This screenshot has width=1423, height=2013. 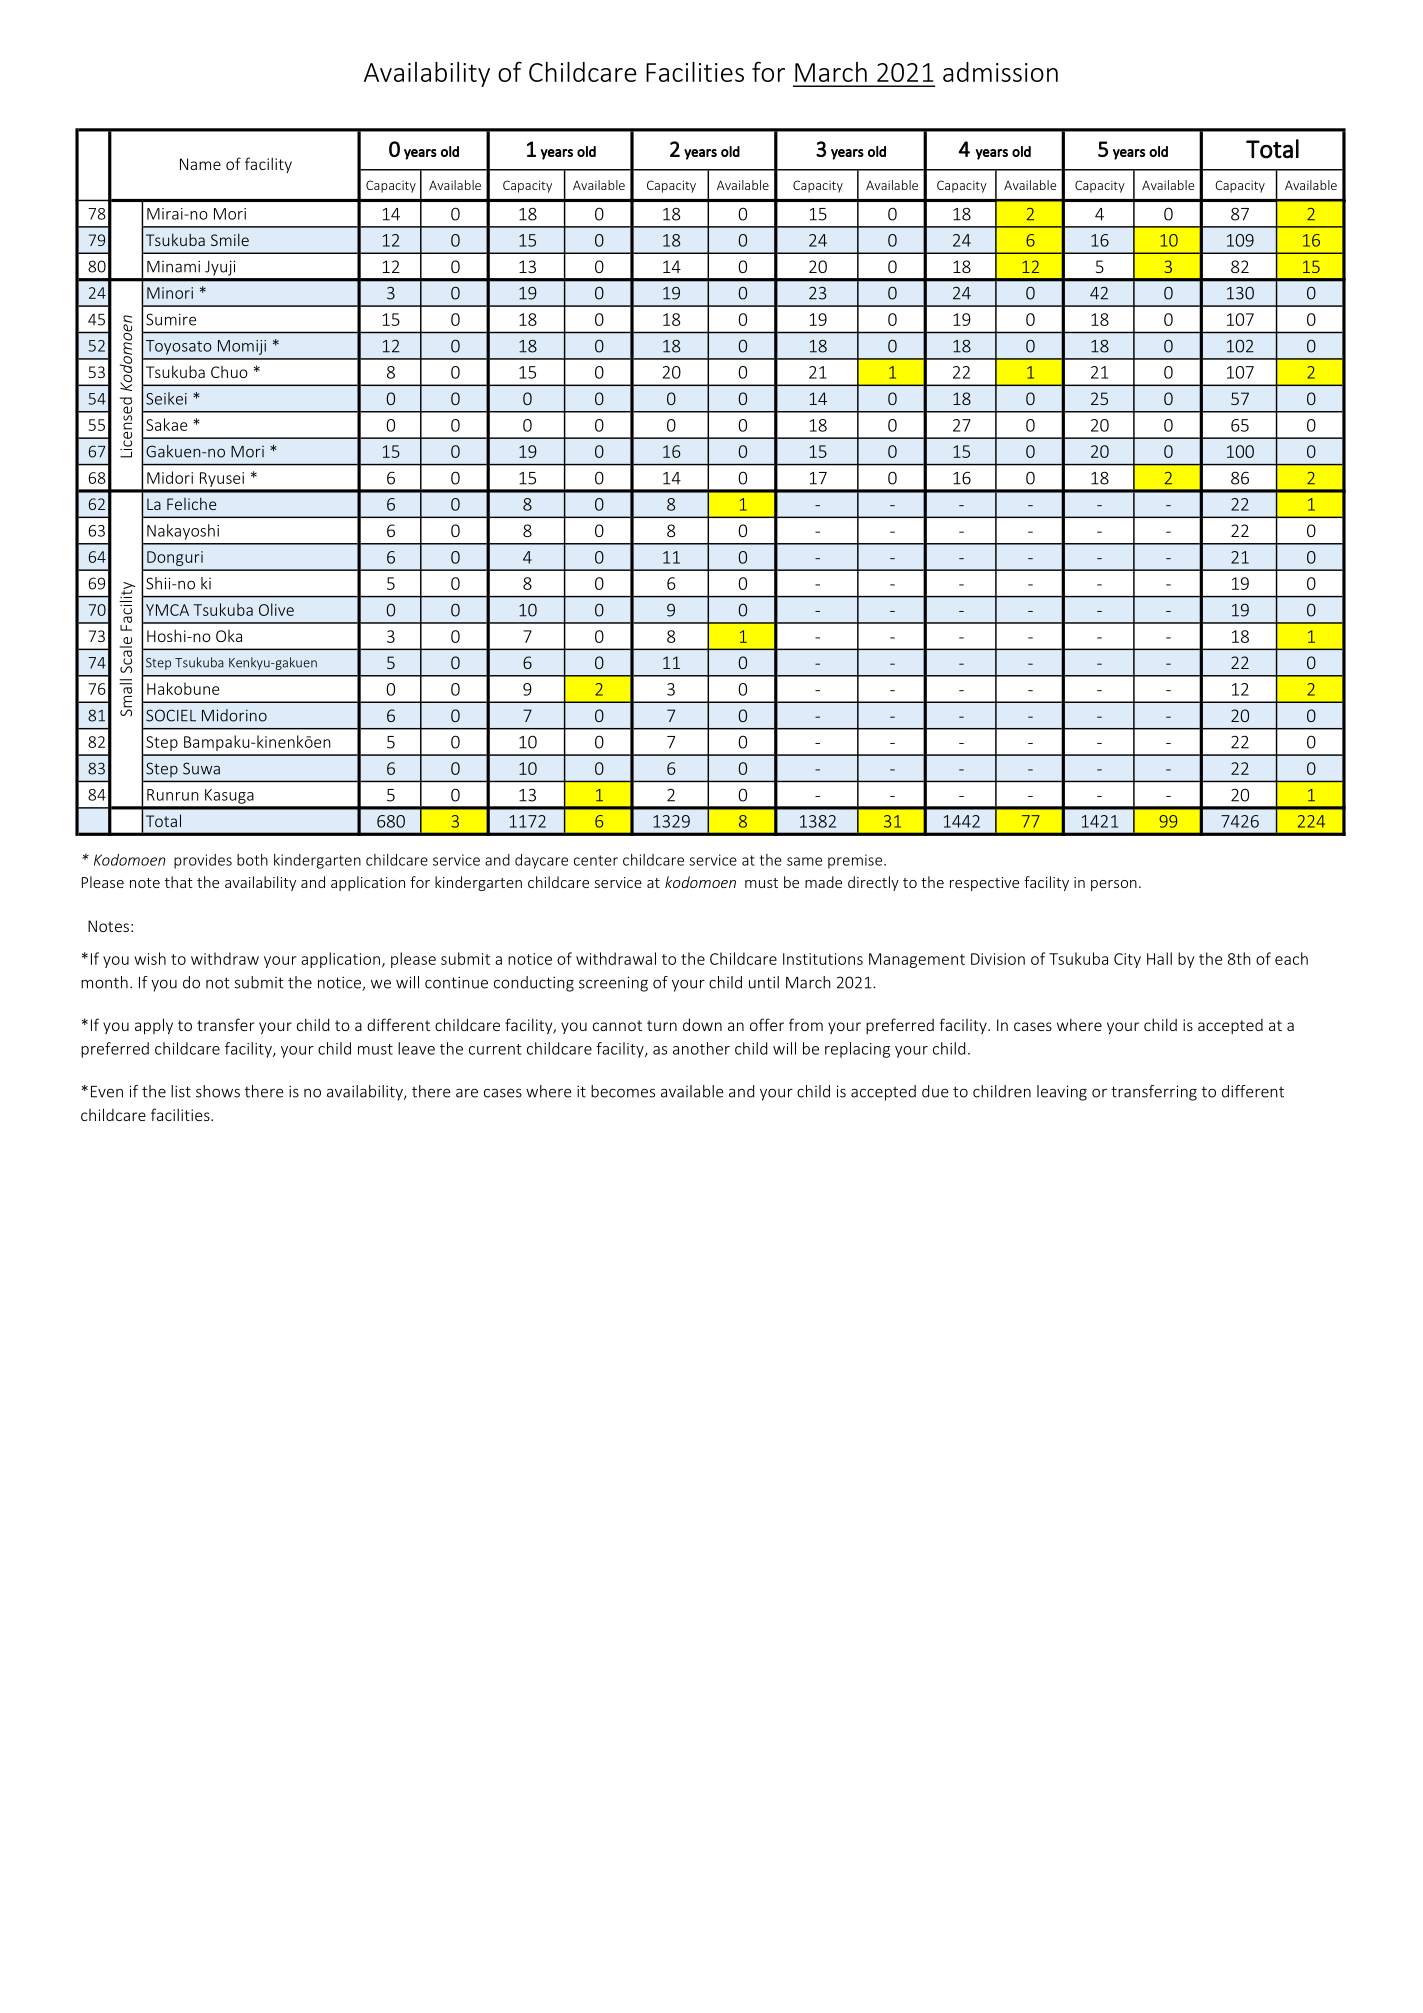 I want to click on person, so click(x=1114, y=885).
